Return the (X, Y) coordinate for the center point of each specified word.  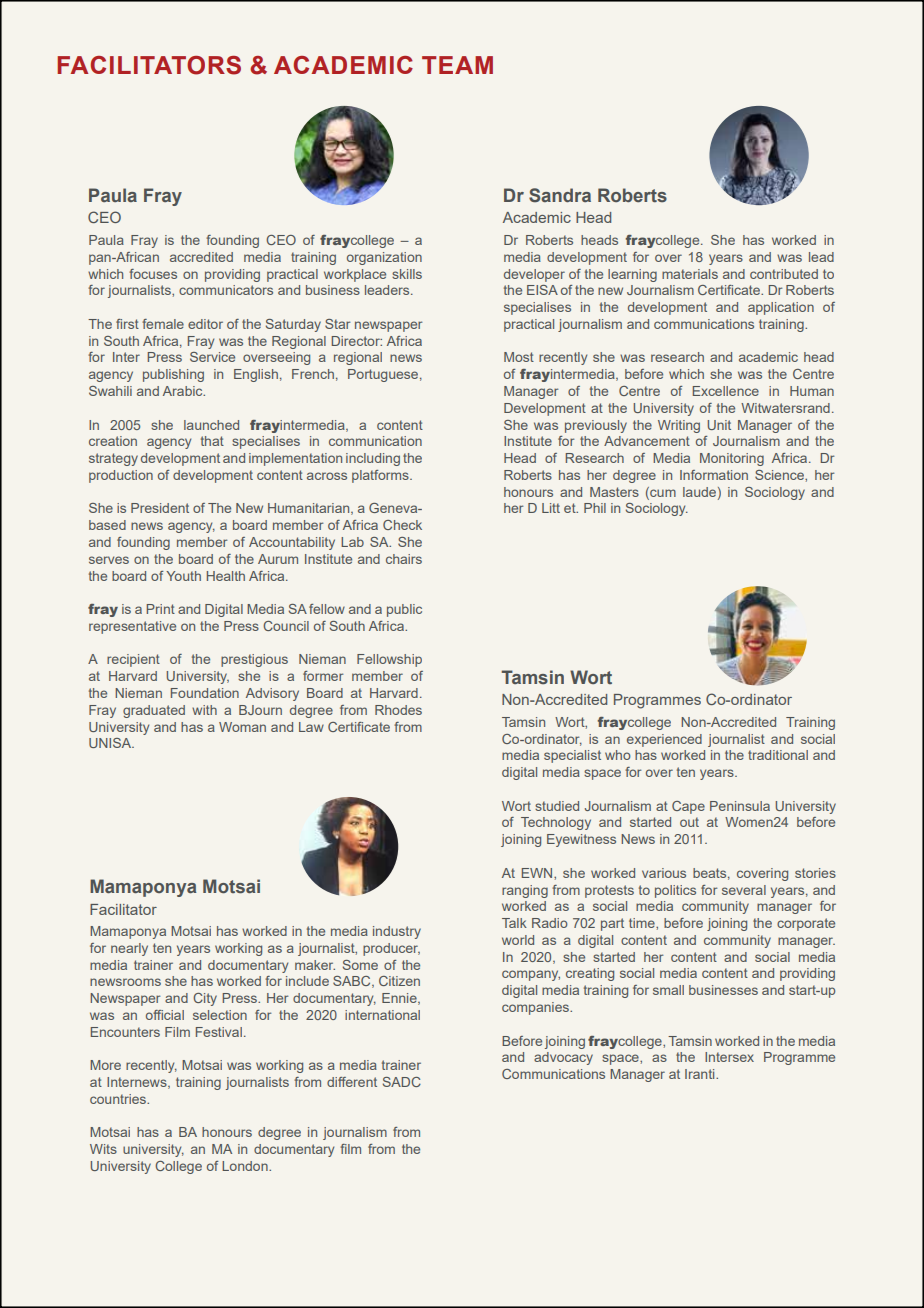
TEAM (457, 65)
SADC (402, 1082)
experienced (664, 740)
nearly (129, 949)
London (246, 1166)
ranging (525, 891)
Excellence (726, 391)
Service (212, 357)
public (404, 610)
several (744, 890)
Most (519, 357)
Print (160, 609)
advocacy (563, 1058)
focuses (153, 274)
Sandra (560, 195)
